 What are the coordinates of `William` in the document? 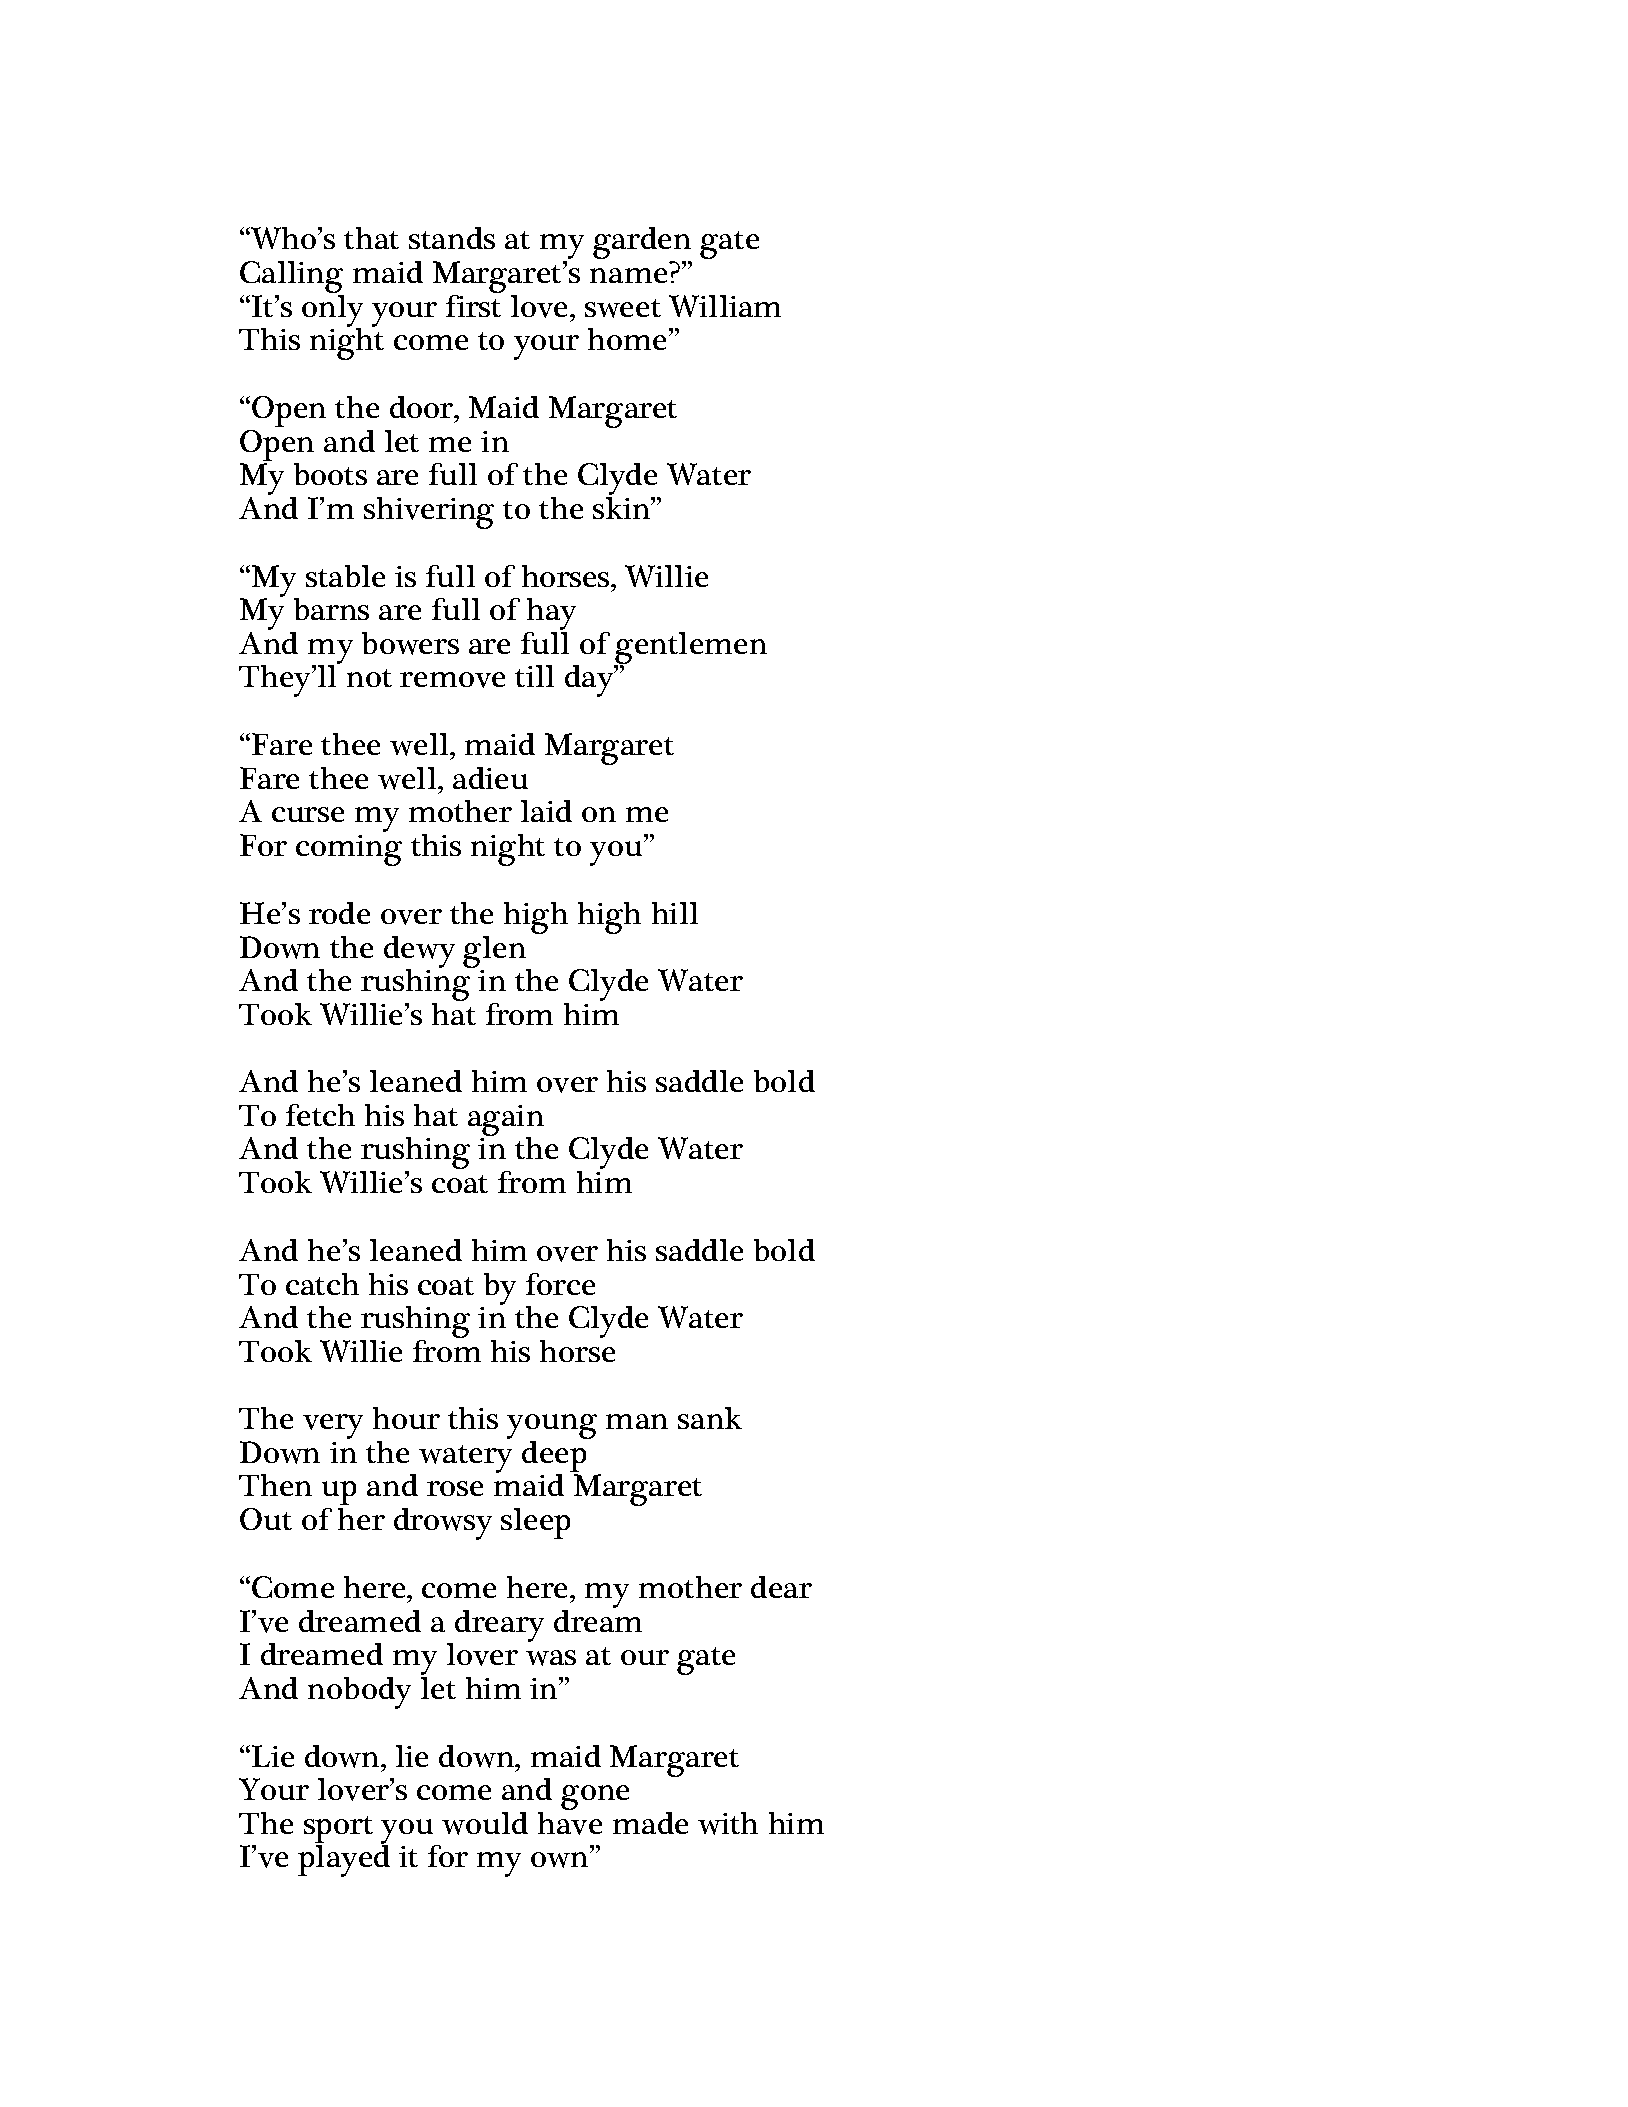 It's located at (725, 306).
